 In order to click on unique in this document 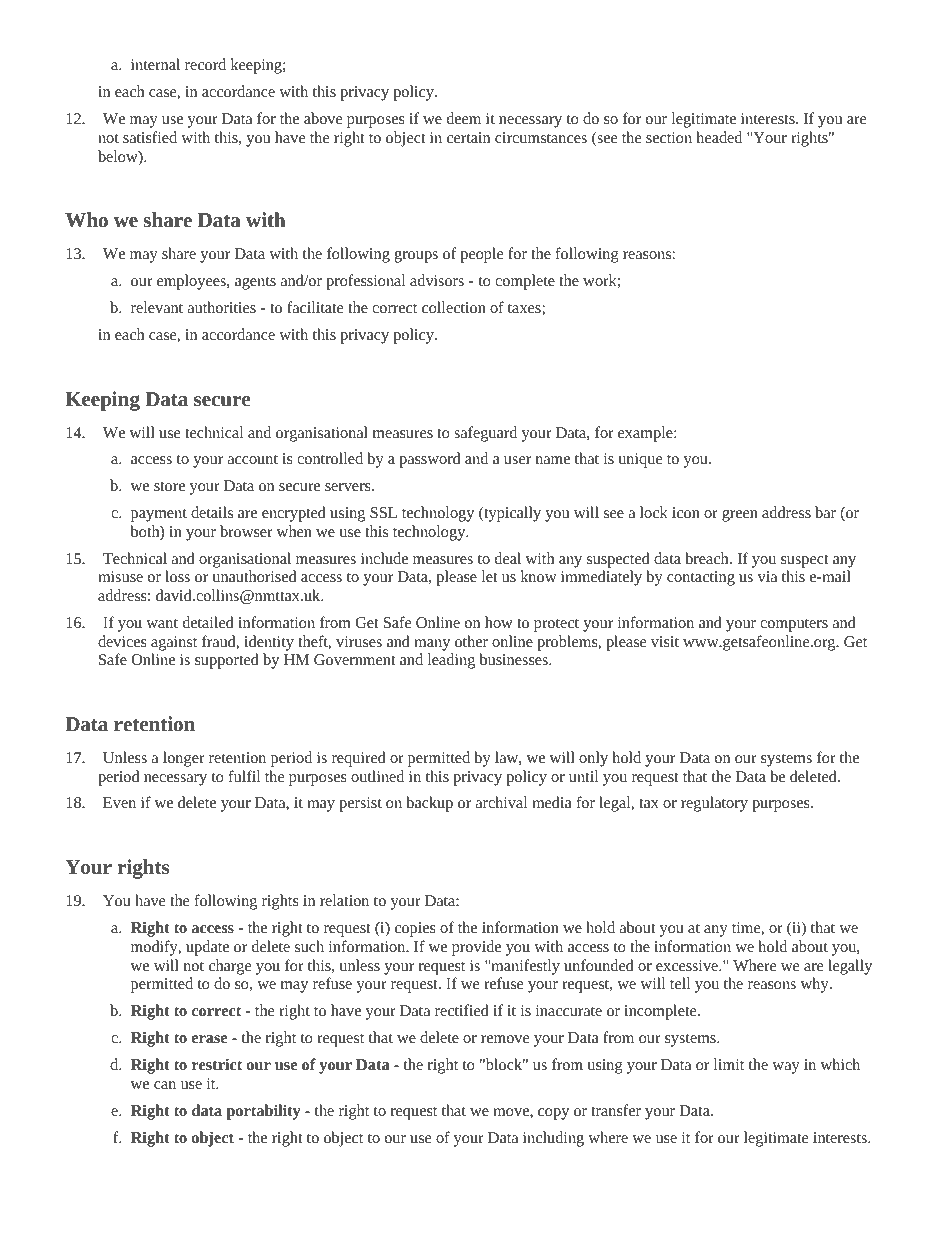, I will do `click(640, 460)`.
